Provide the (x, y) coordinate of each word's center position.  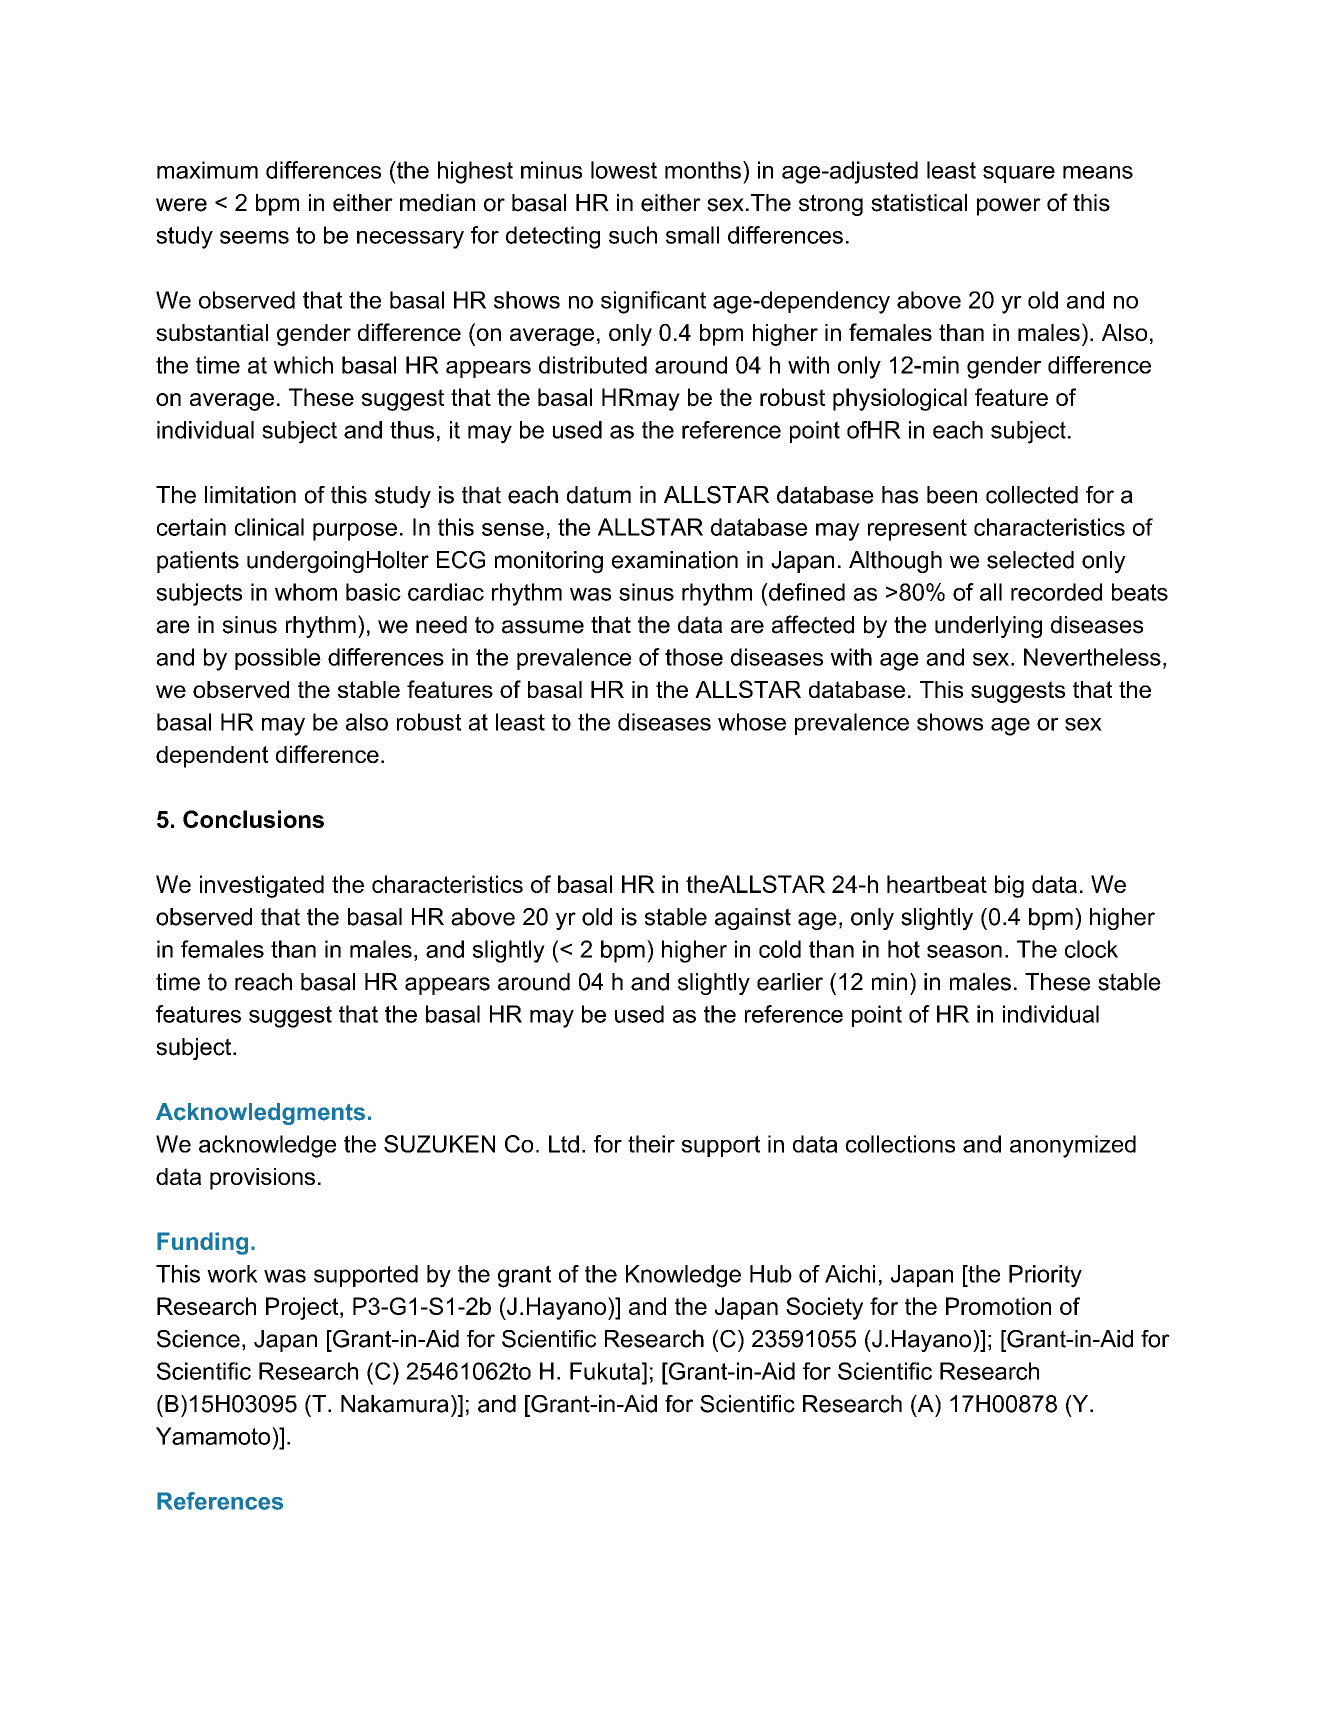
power (1009, 207)
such (633, 235)
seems (254, 237)
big (1009, 886)
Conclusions (253, 819)
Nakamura (395, 1404)
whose (752, 722)
